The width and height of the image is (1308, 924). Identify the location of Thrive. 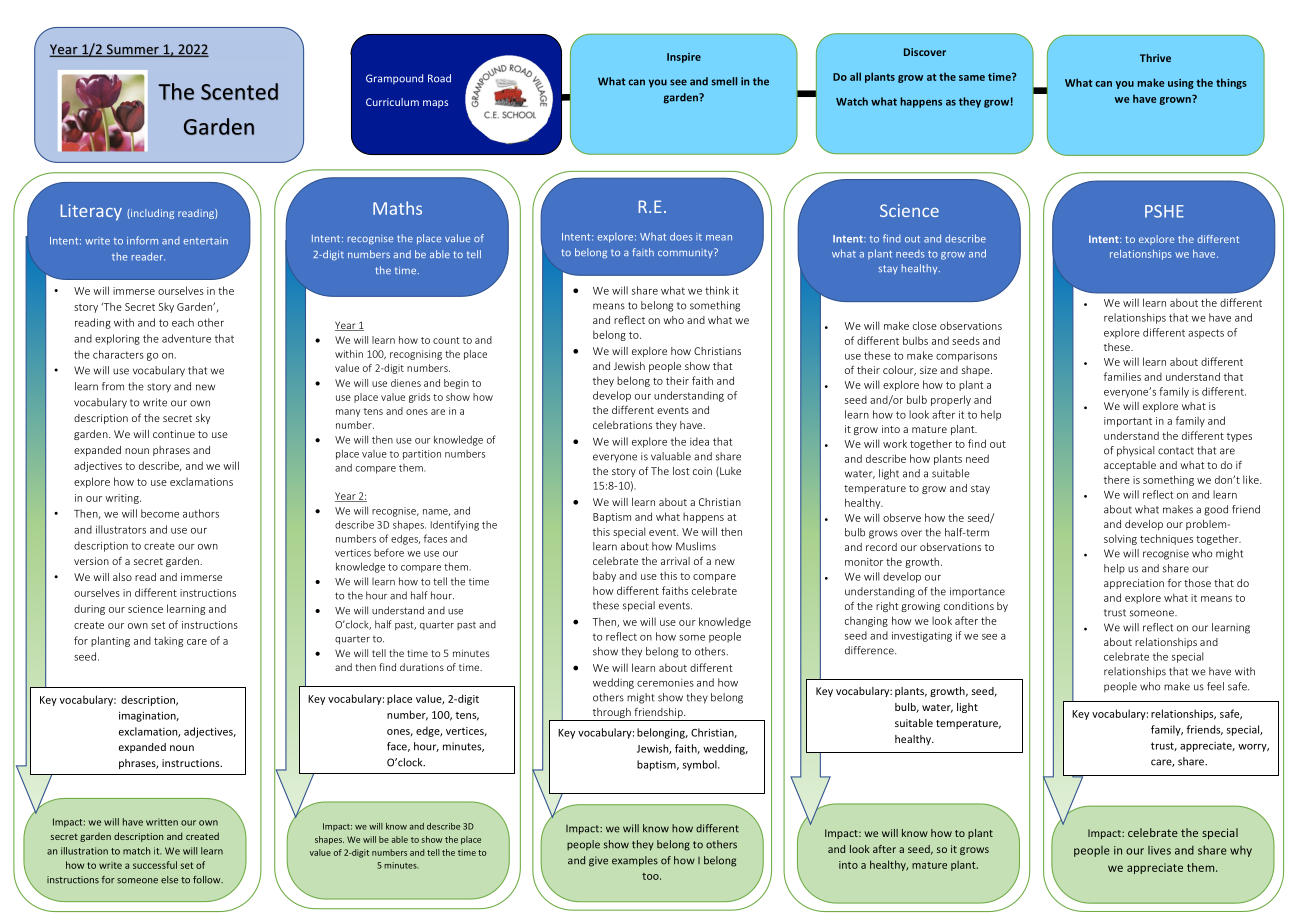
(1155, 58).
